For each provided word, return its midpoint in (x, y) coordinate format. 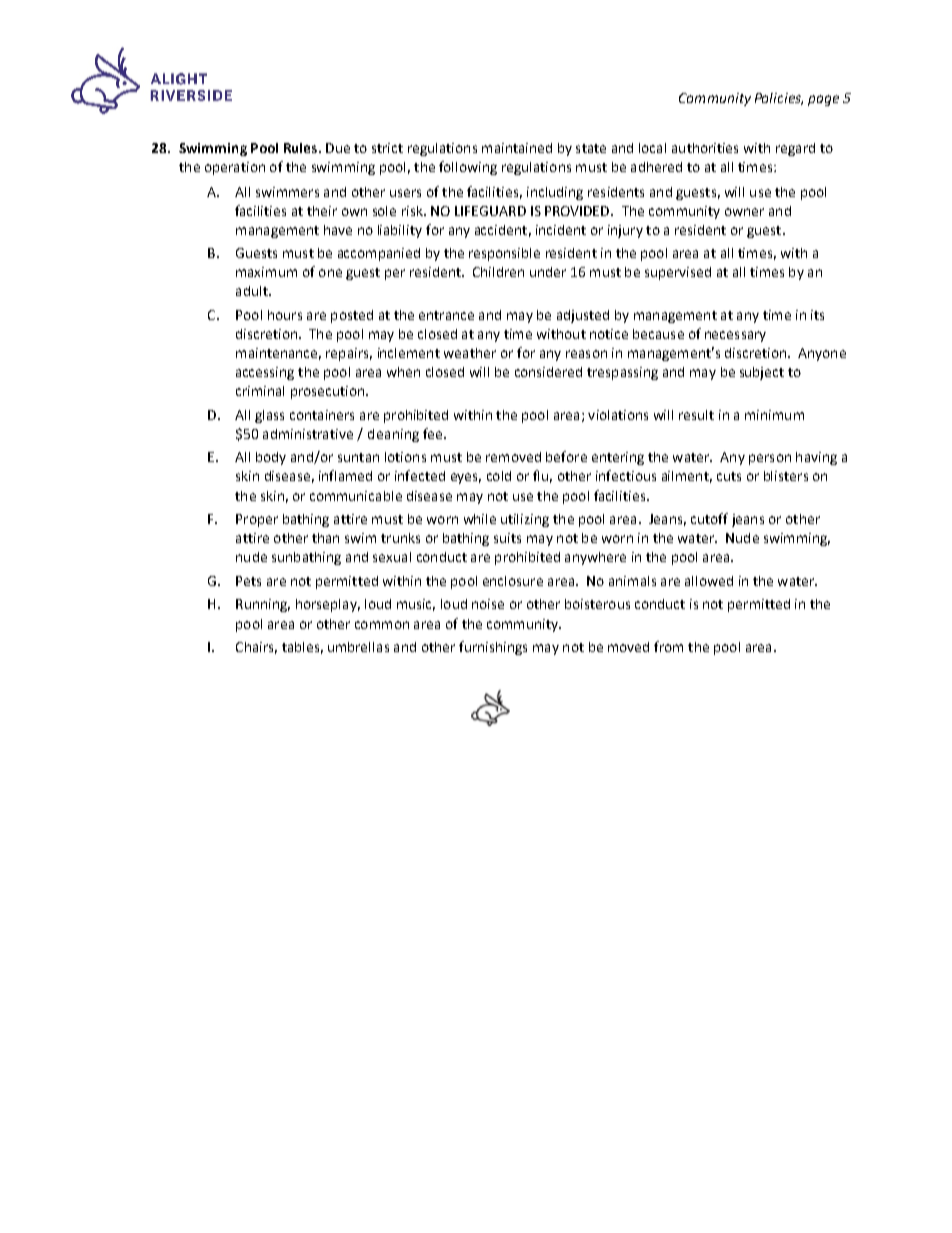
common (382, 625)
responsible (504, 254)
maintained (517, 148)
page (823, 100)
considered (548, 372)
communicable (356, 496)
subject (762, 373)
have (338, 230)
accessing (265, 373)
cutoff (709, 518)
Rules (302, 148)
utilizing (525, 520)
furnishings (493, 648)
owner (744, 212)
